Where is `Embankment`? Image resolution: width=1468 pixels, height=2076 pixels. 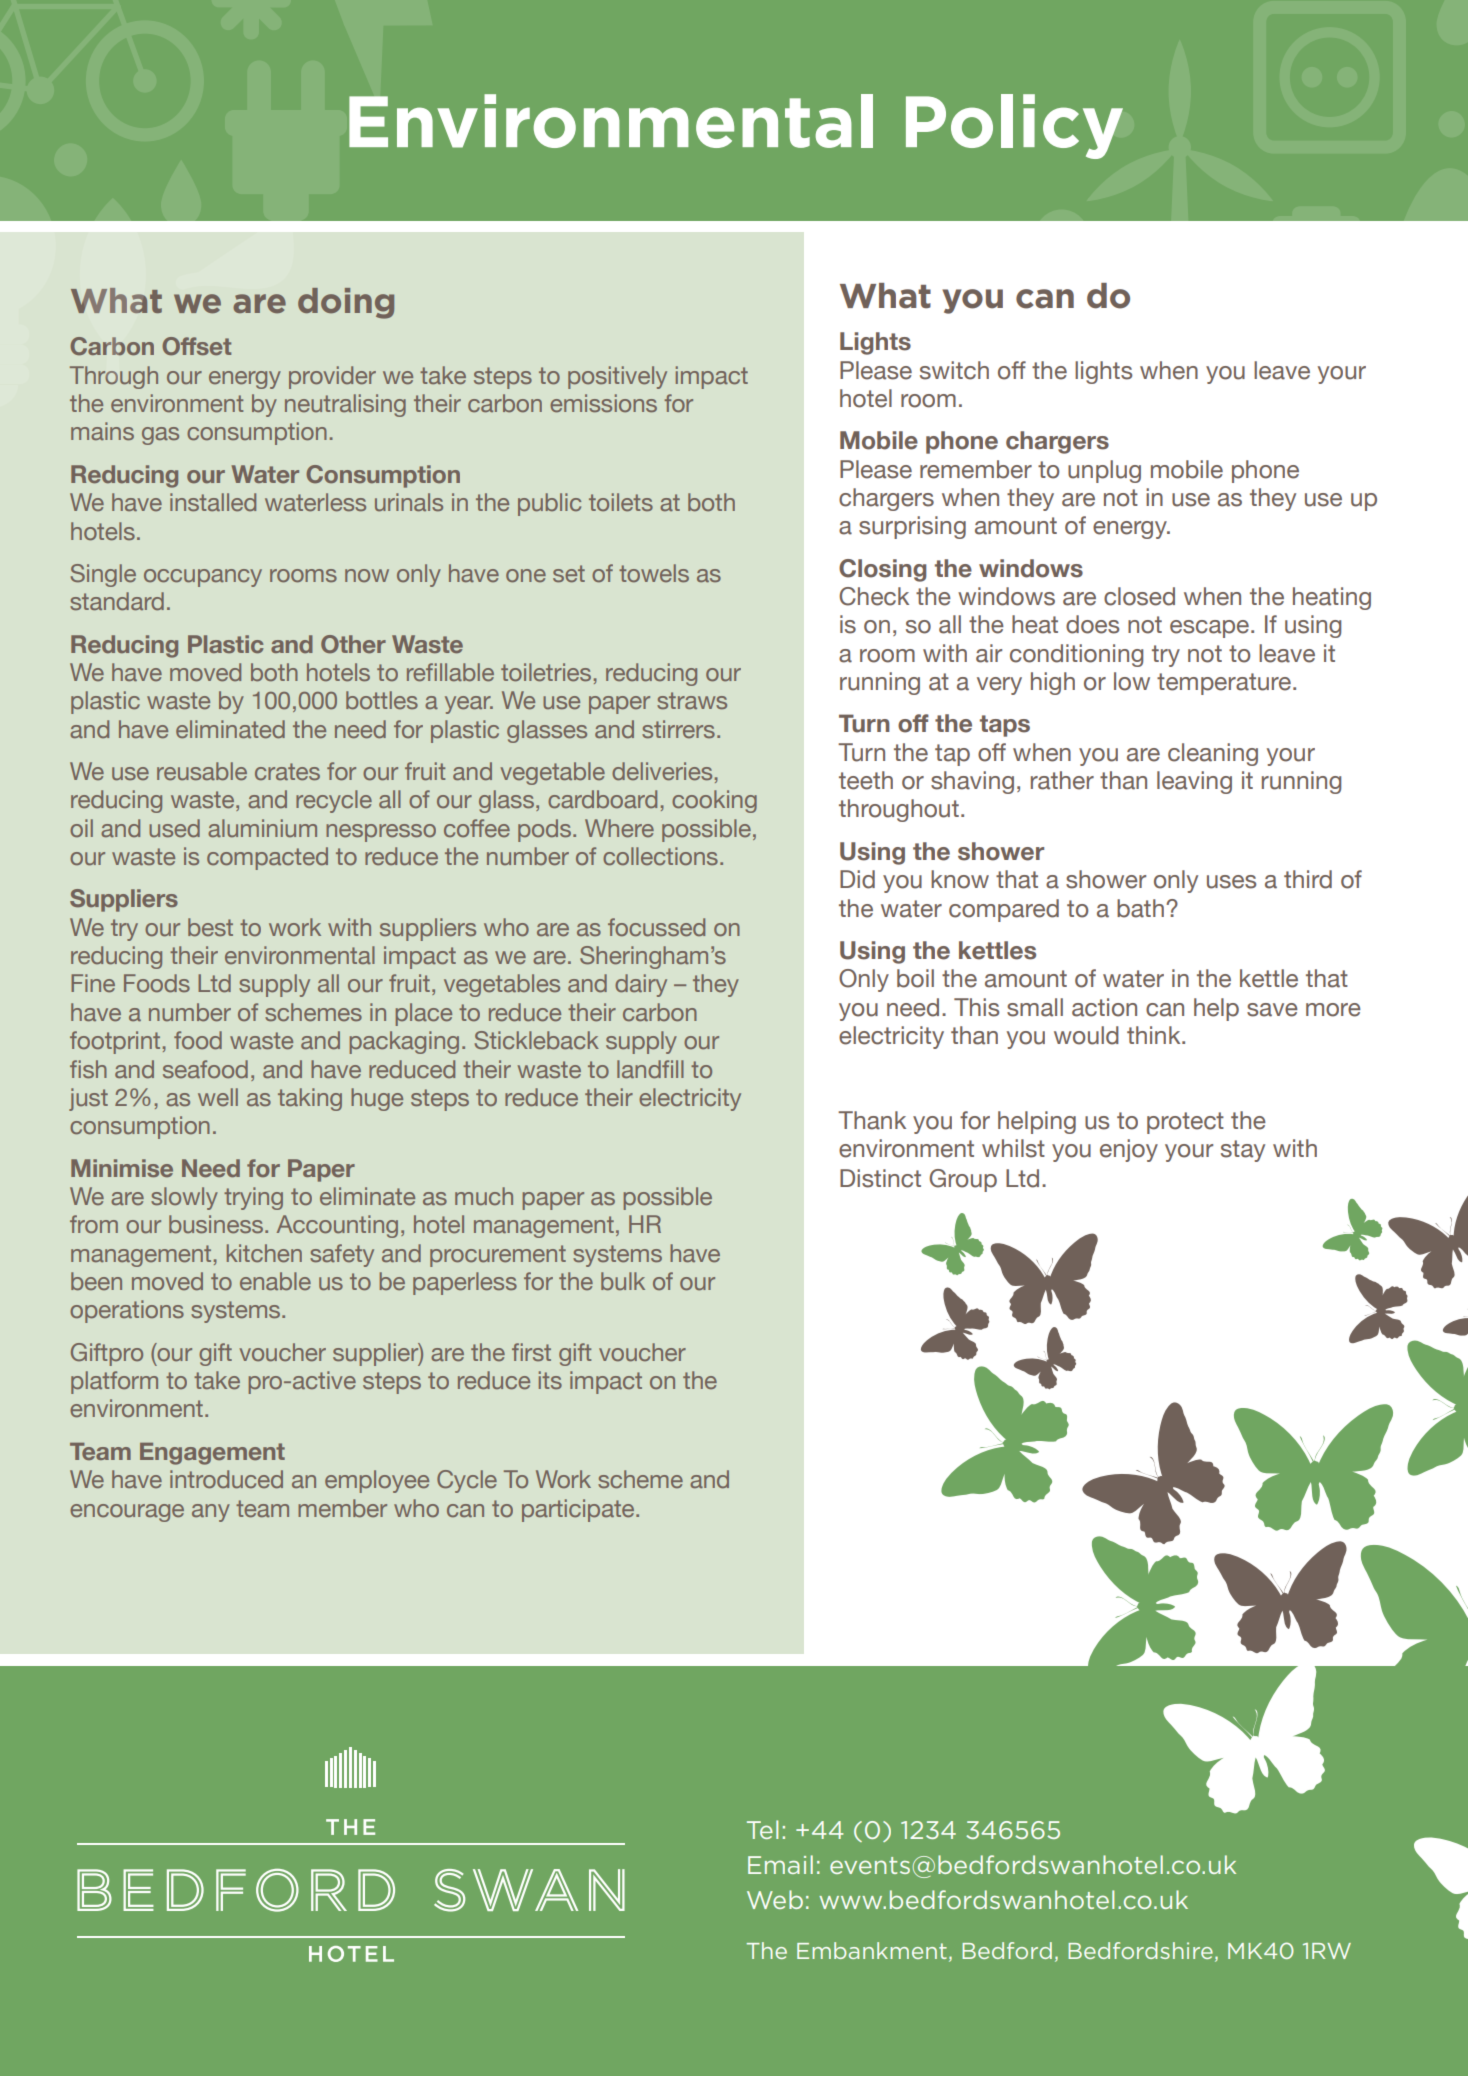 Embankment is located at coordinates (872, 1950).
